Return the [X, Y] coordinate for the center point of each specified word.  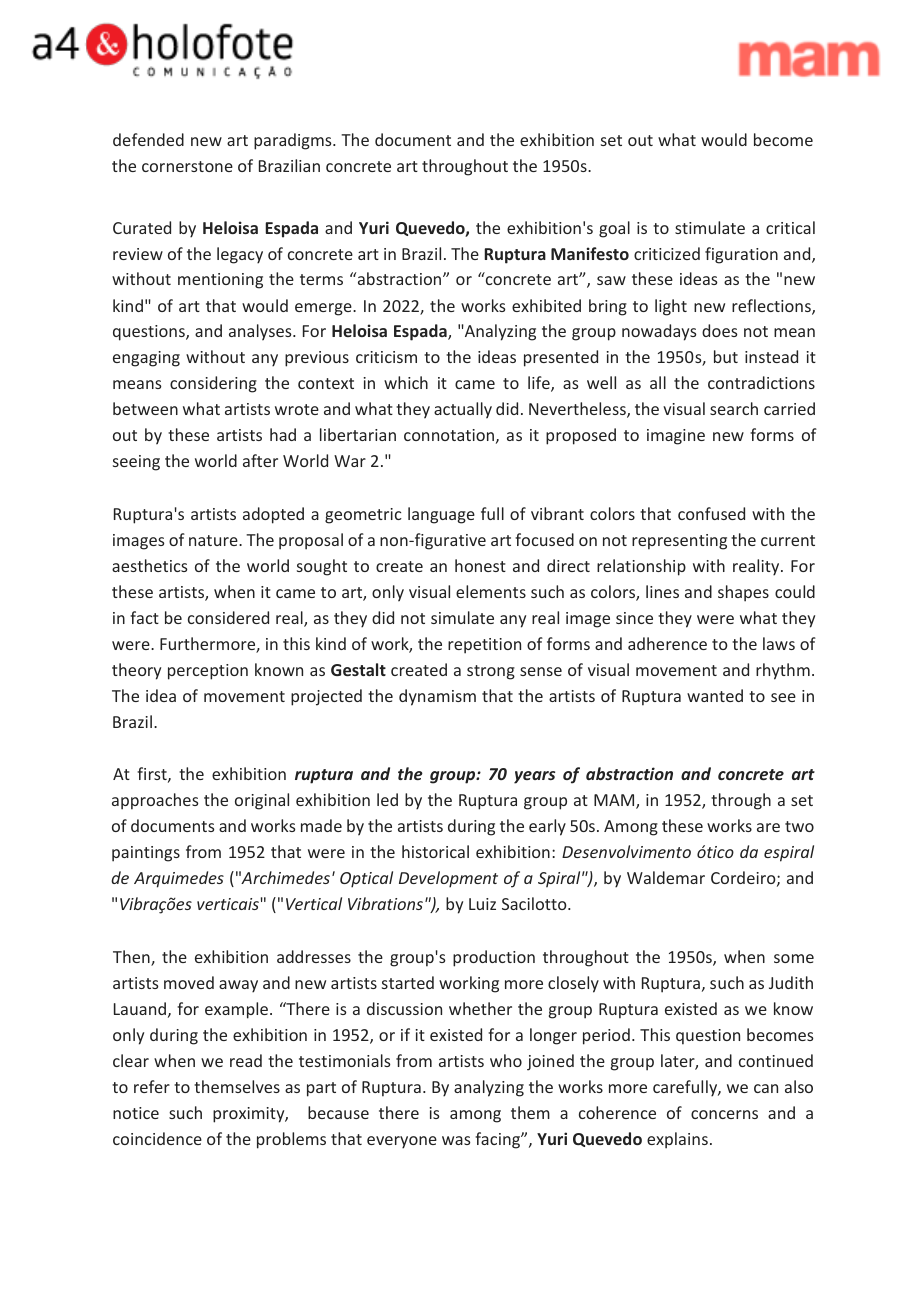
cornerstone [187, 166]
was [456, 1140]
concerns [724, 1114]
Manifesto [590, 253]
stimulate [710, 227]
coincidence [157, 1138]
